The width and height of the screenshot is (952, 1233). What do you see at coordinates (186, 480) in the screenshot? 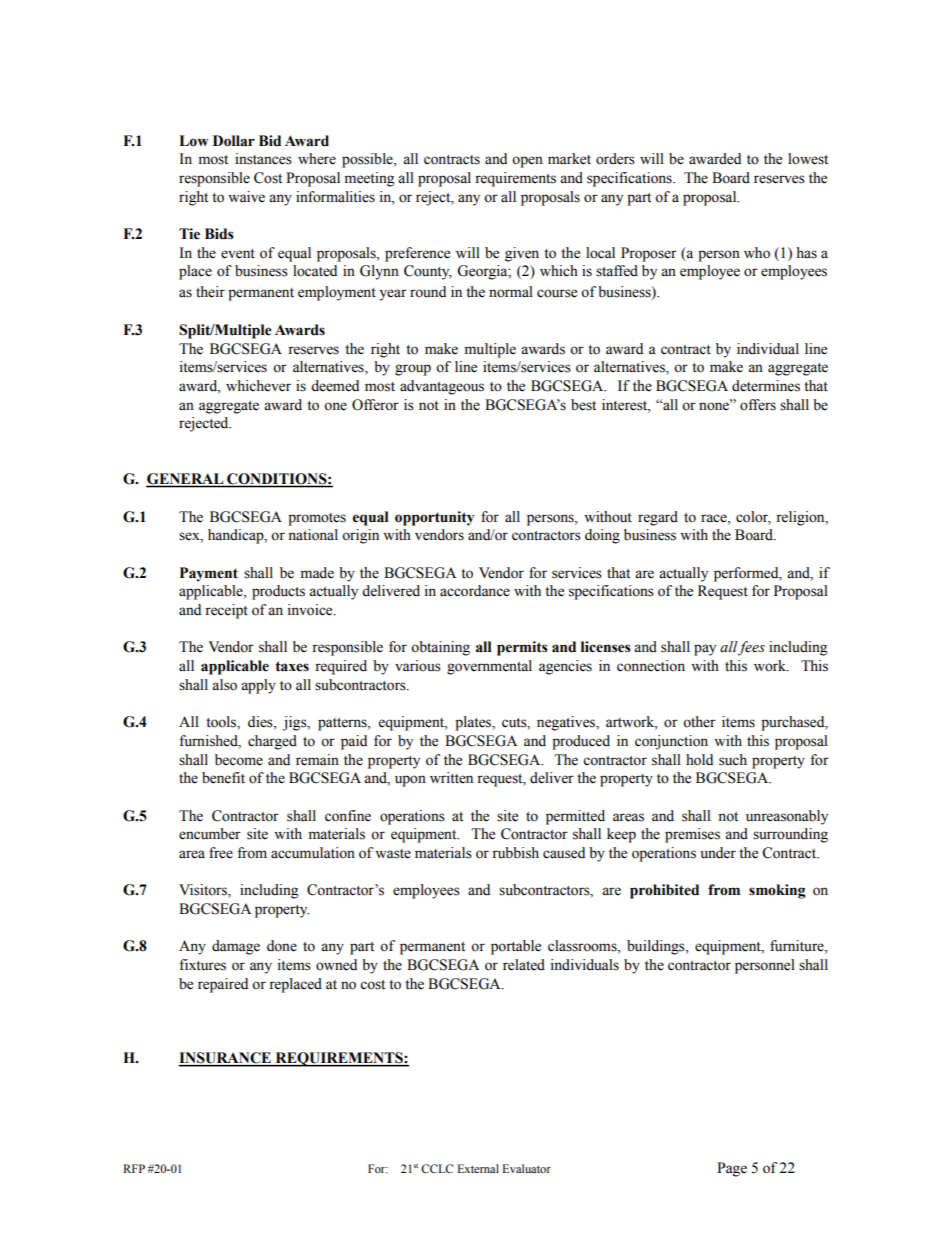
I see `GENERAL` at bounding box center [186, 480].
